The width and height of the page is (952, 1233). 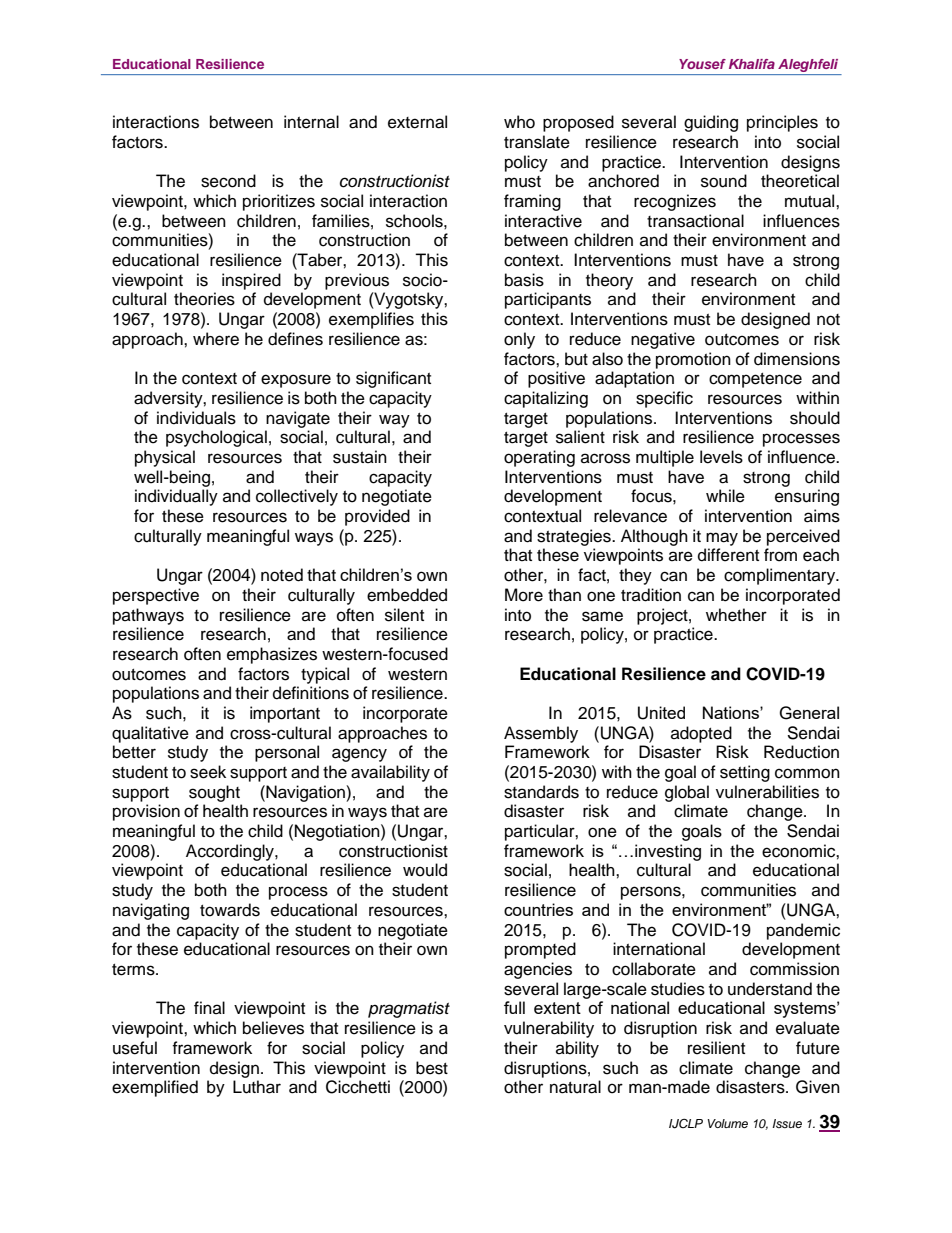 What do you see at coordinates (208, 772) in the page?
I see `seek` at bounding box center [208, 772].
